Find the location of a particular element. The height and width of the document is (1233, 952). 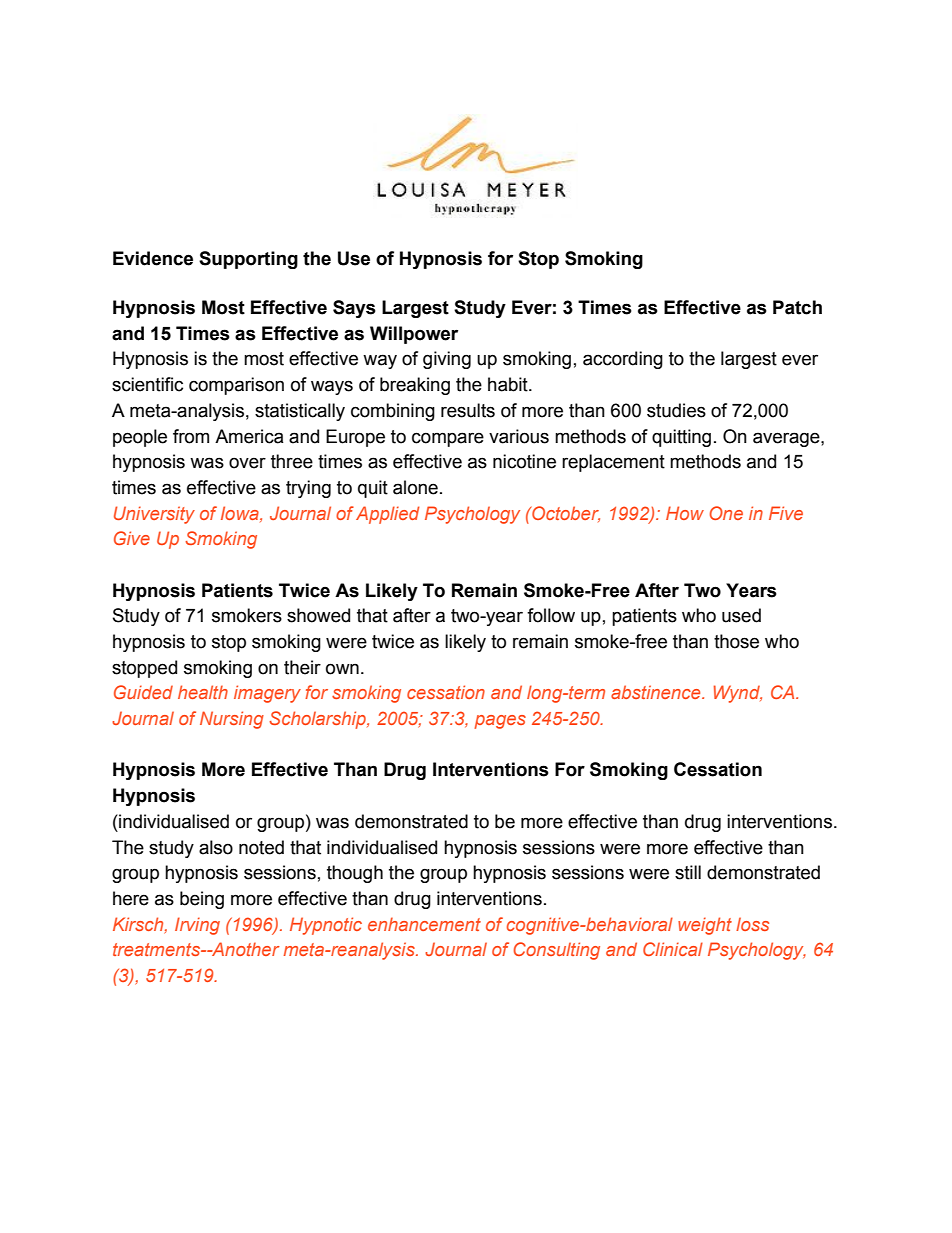

Irving is located at coordinates (197, 926).
